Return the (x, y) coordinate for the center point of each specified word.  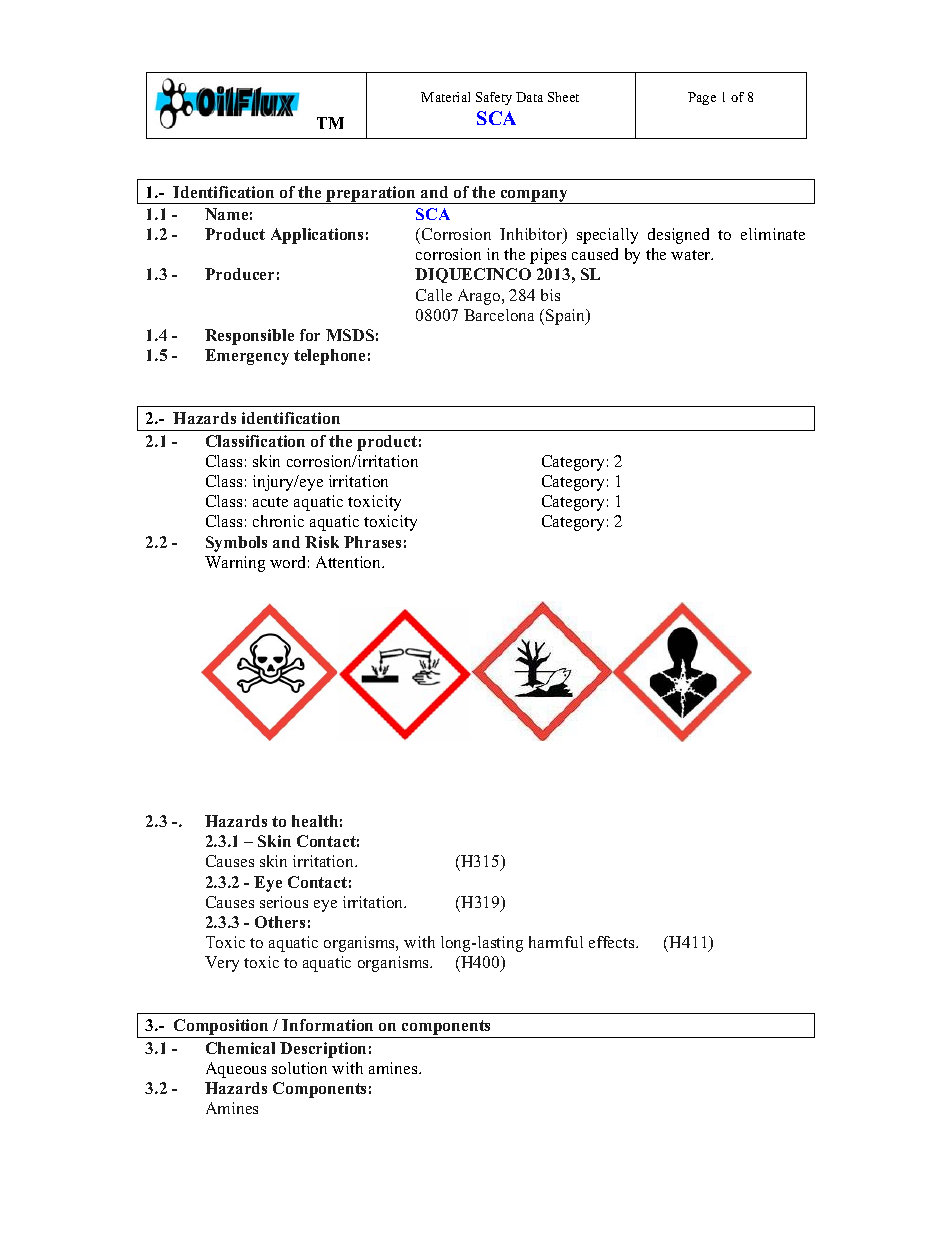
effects (613, 942)
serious (284, 902)
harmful (556, 942)
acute (270, 502)
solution (299, 1068)
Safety (494, 98)
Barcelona (499, 315)
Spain (567, 317)
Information (327, 1025)
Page (702, 98)
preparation (371, 195)
